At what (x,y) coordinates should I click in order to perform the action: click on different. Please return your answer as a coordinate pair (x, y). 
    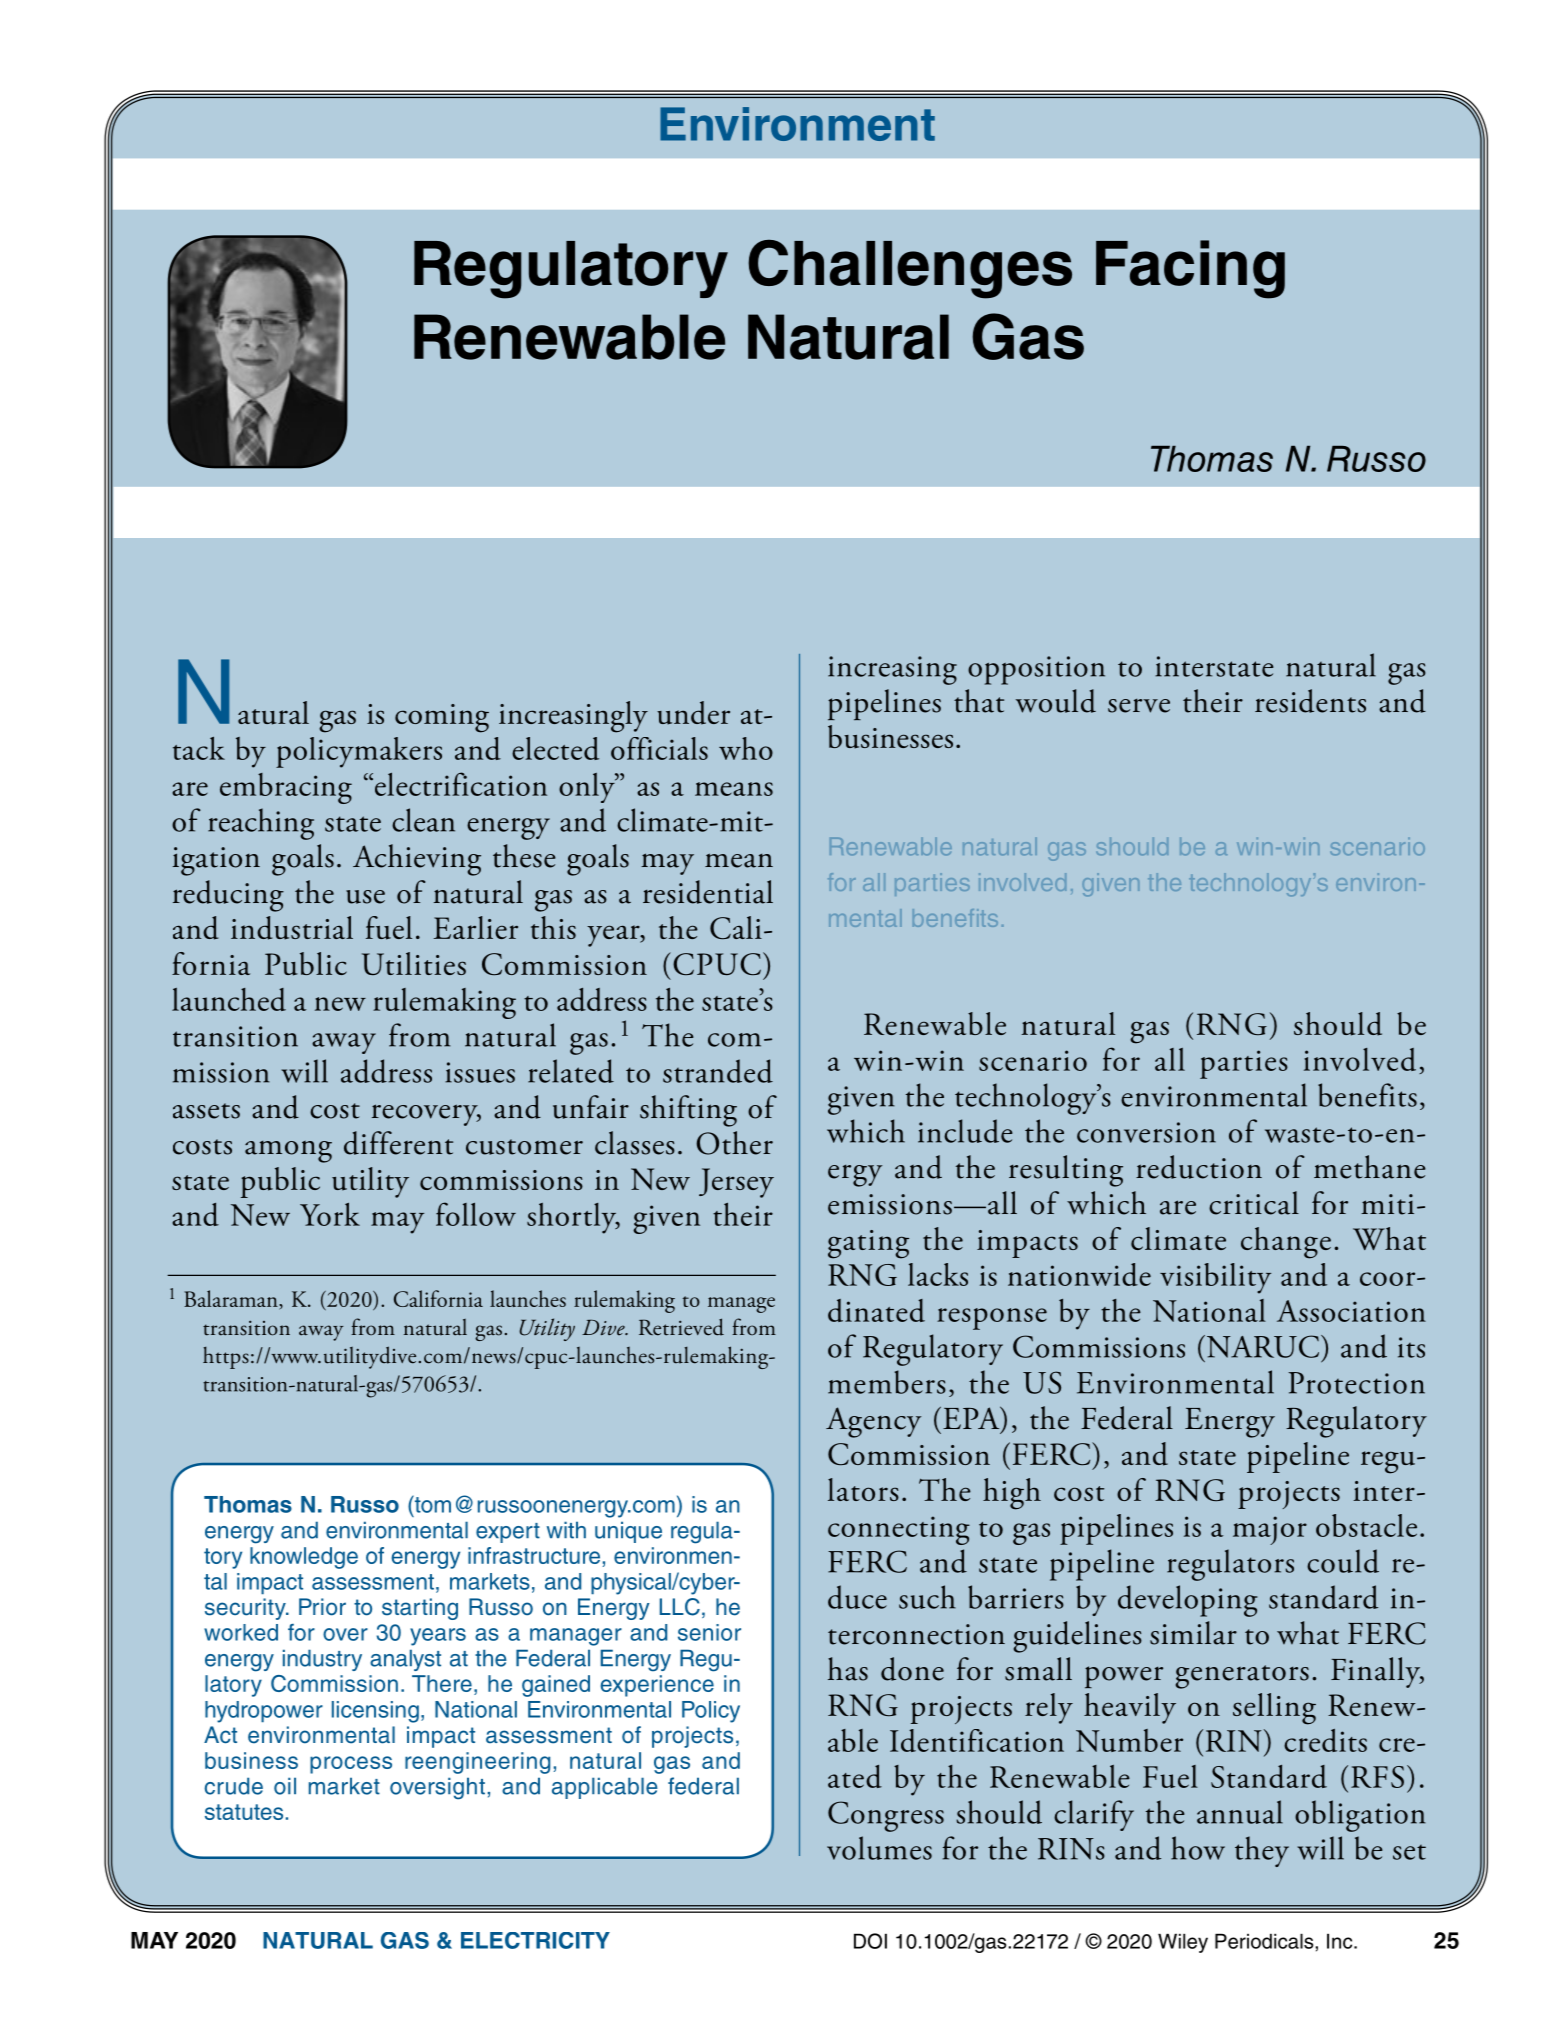
    Looking at the image, I should click on (398, 1143).
